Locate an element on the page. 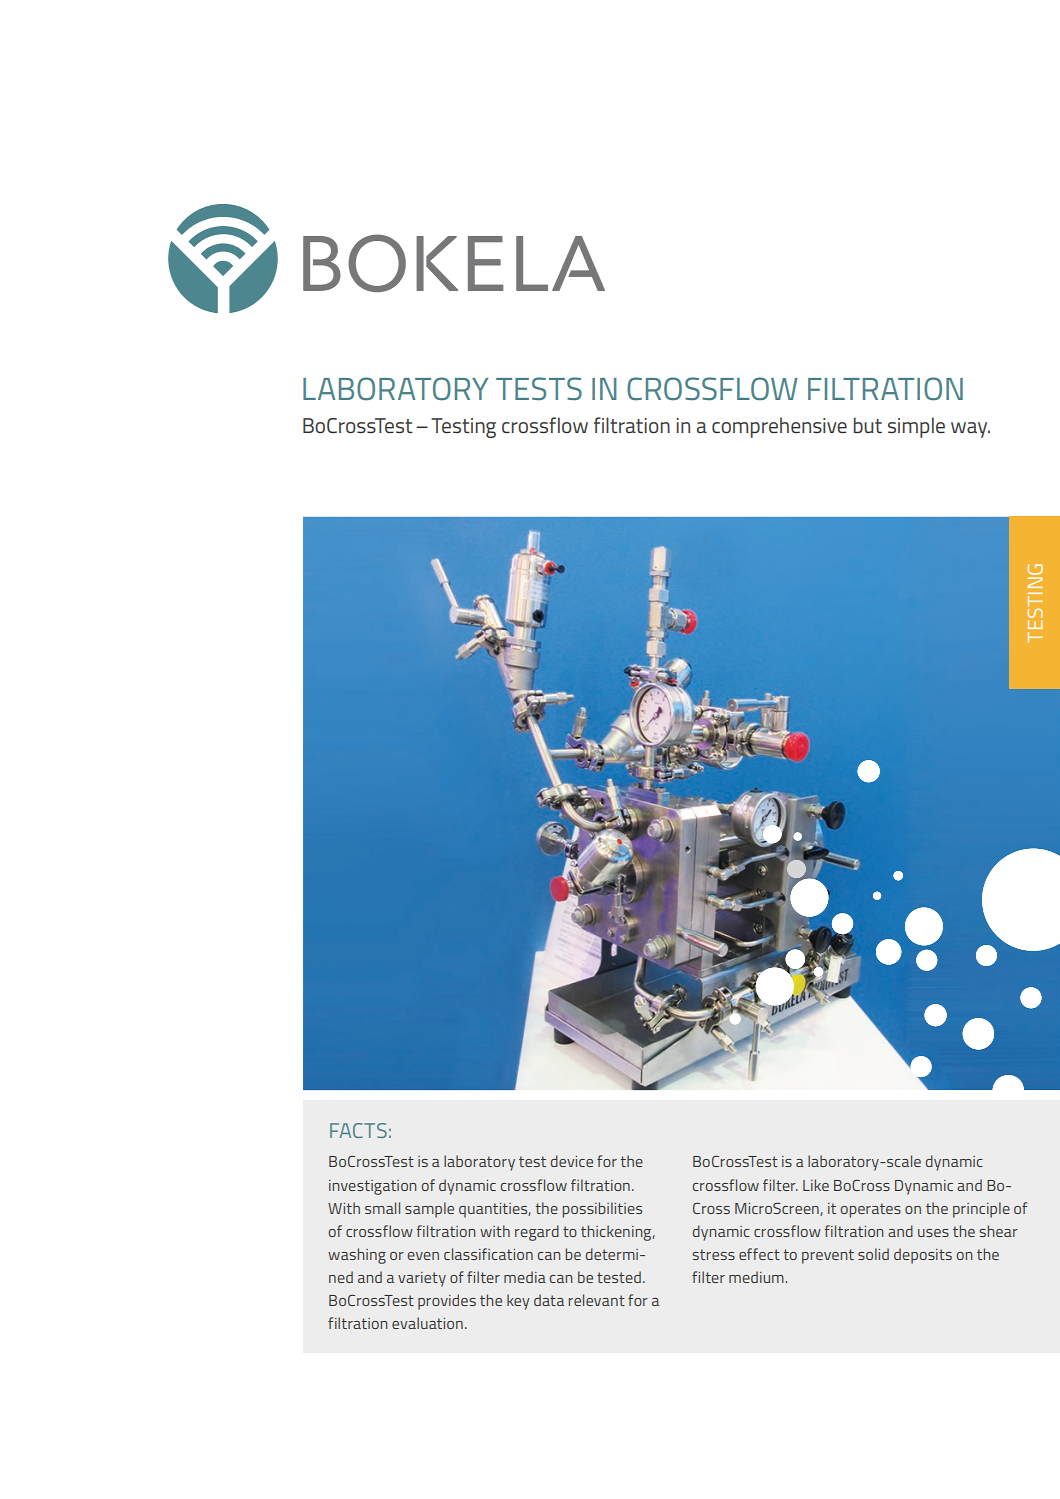 Image resolution: width=1060 pixels, height=1499 pixels. device is located at coordinates (572, 1161).
